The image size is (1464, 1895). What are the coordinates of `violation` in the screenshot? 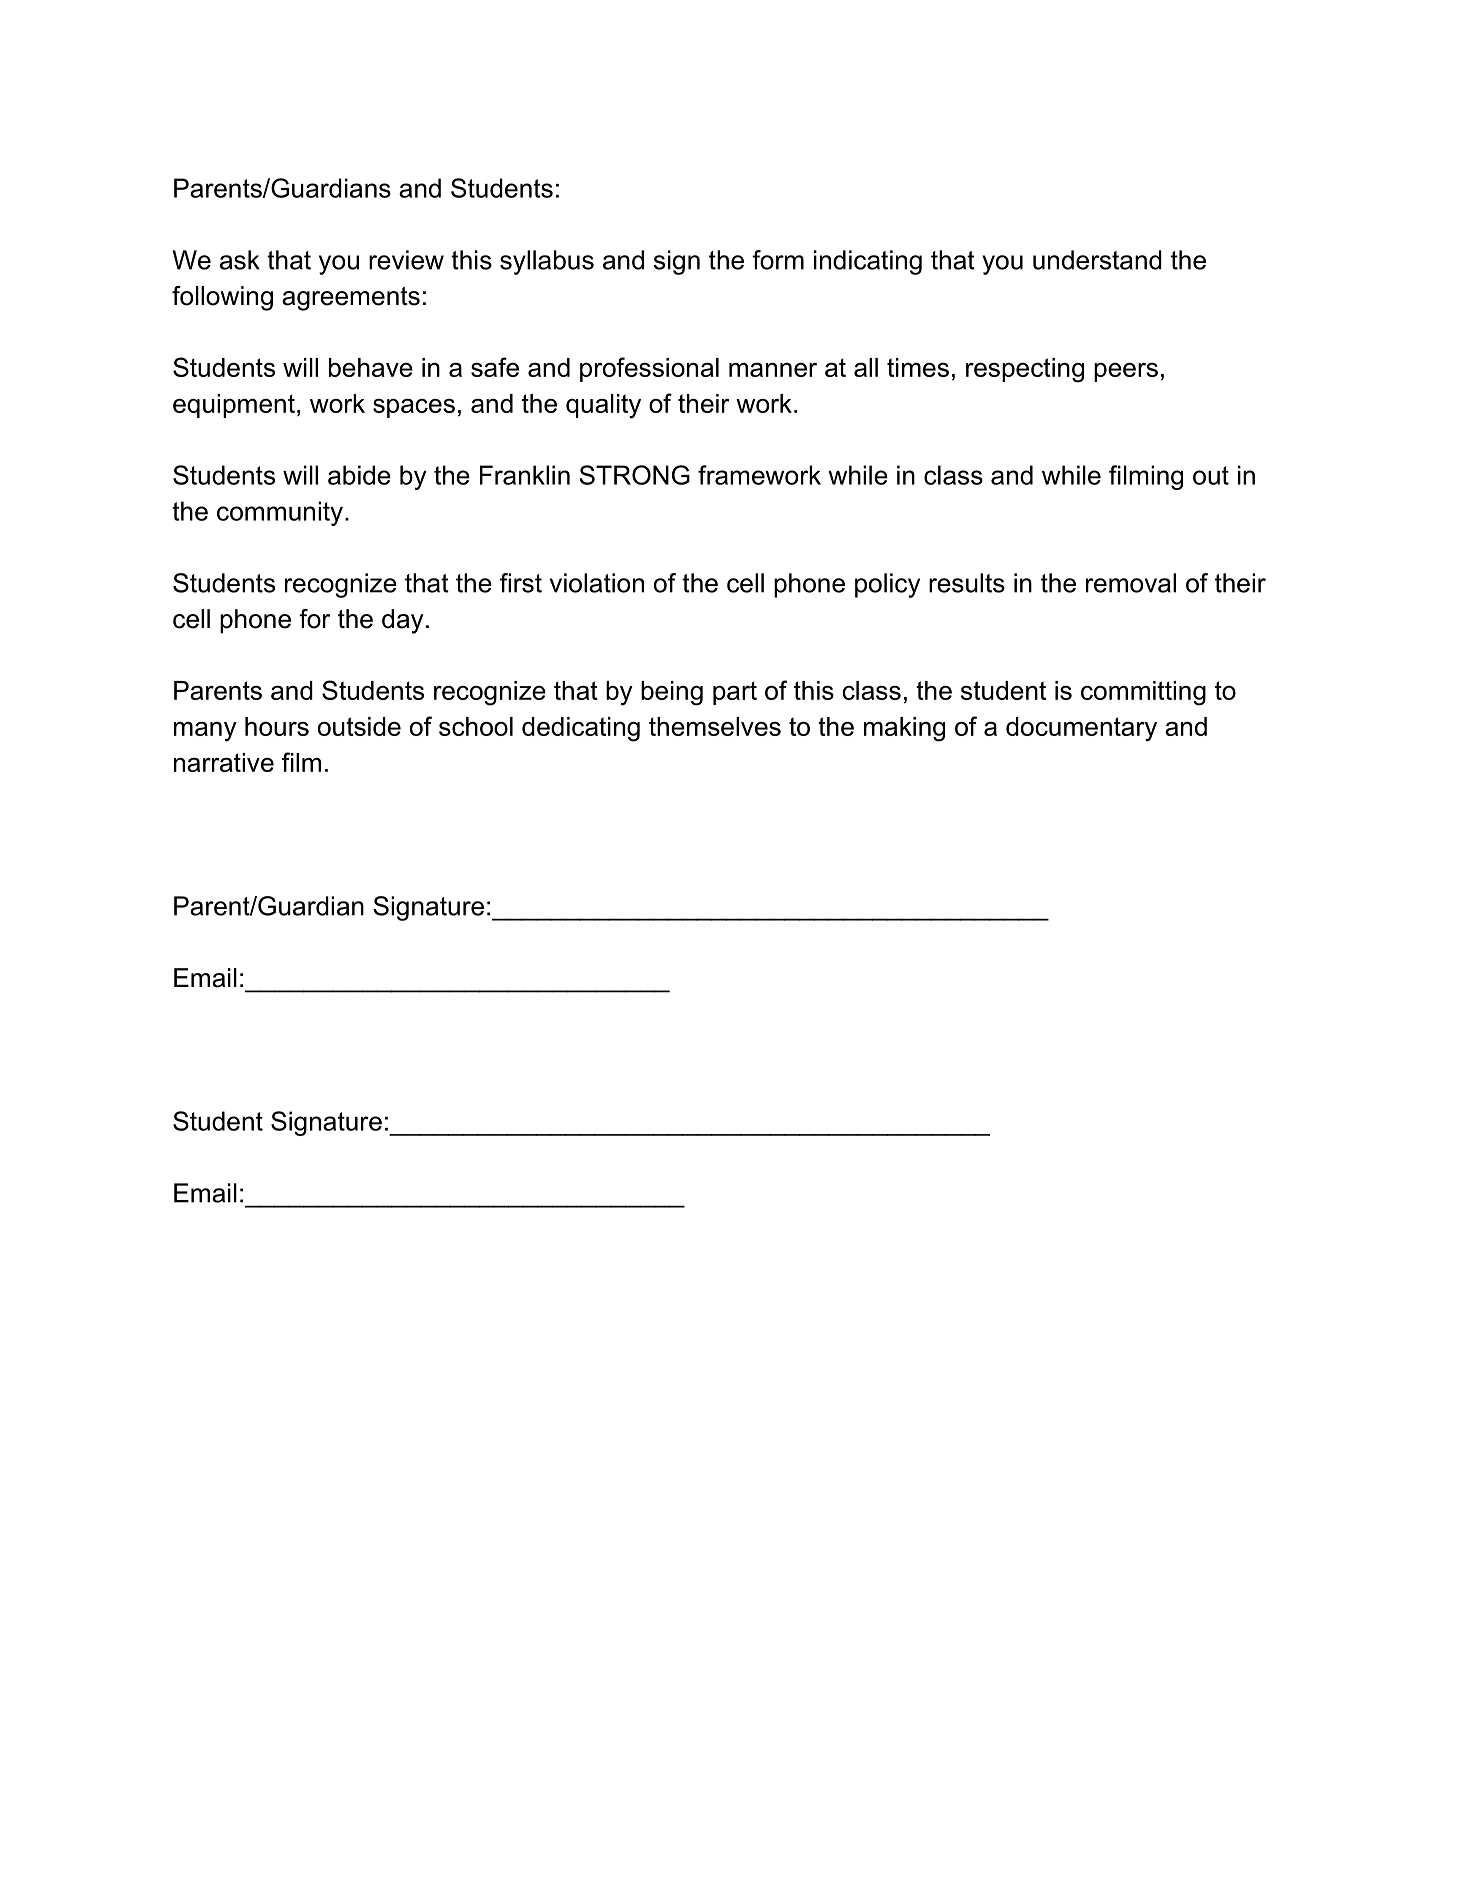 It's located at (597, 583).
